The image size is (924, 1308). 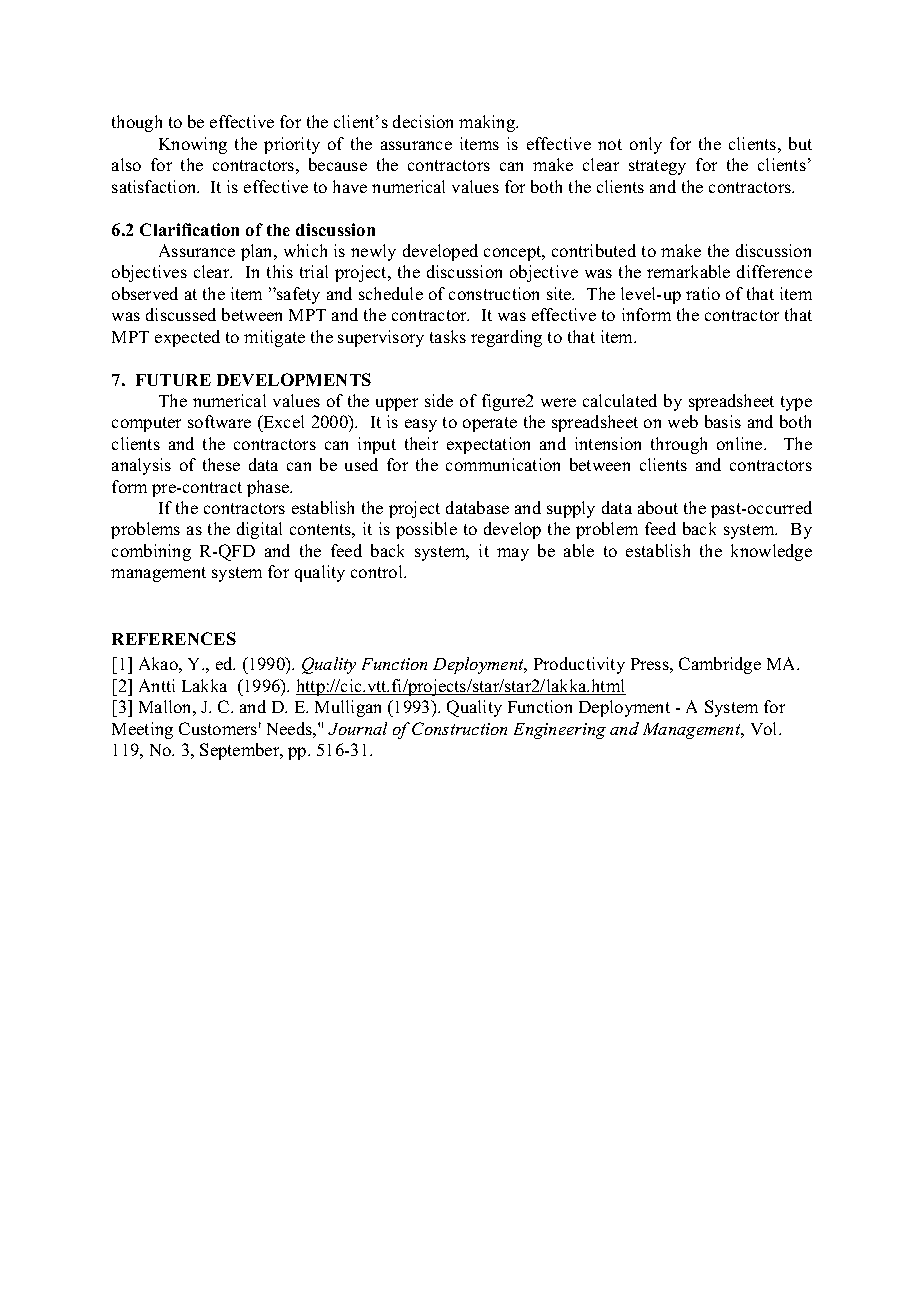 I want to click on digital, so click(x=259, y=530).
